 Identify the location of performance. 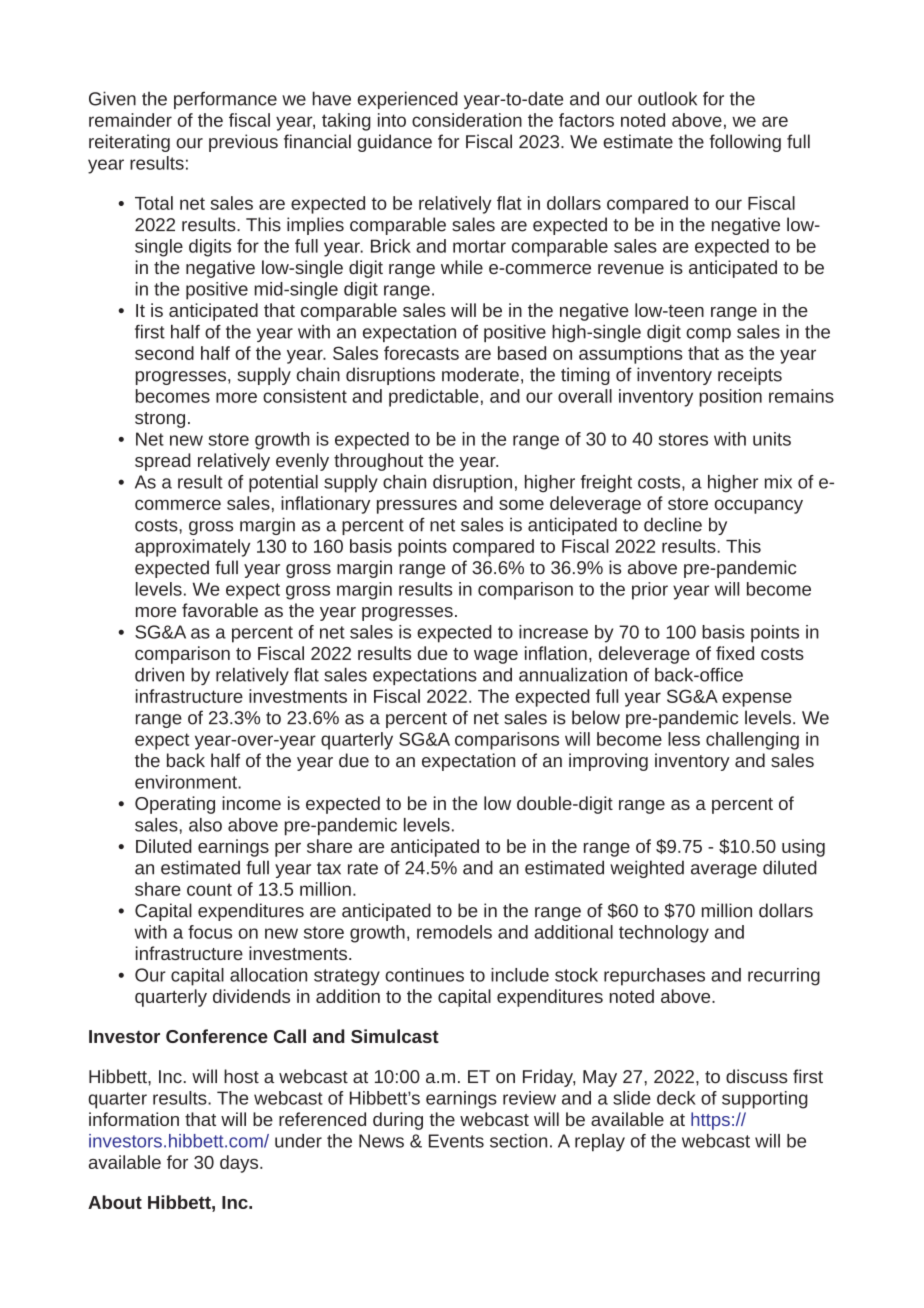
(225, 100).
